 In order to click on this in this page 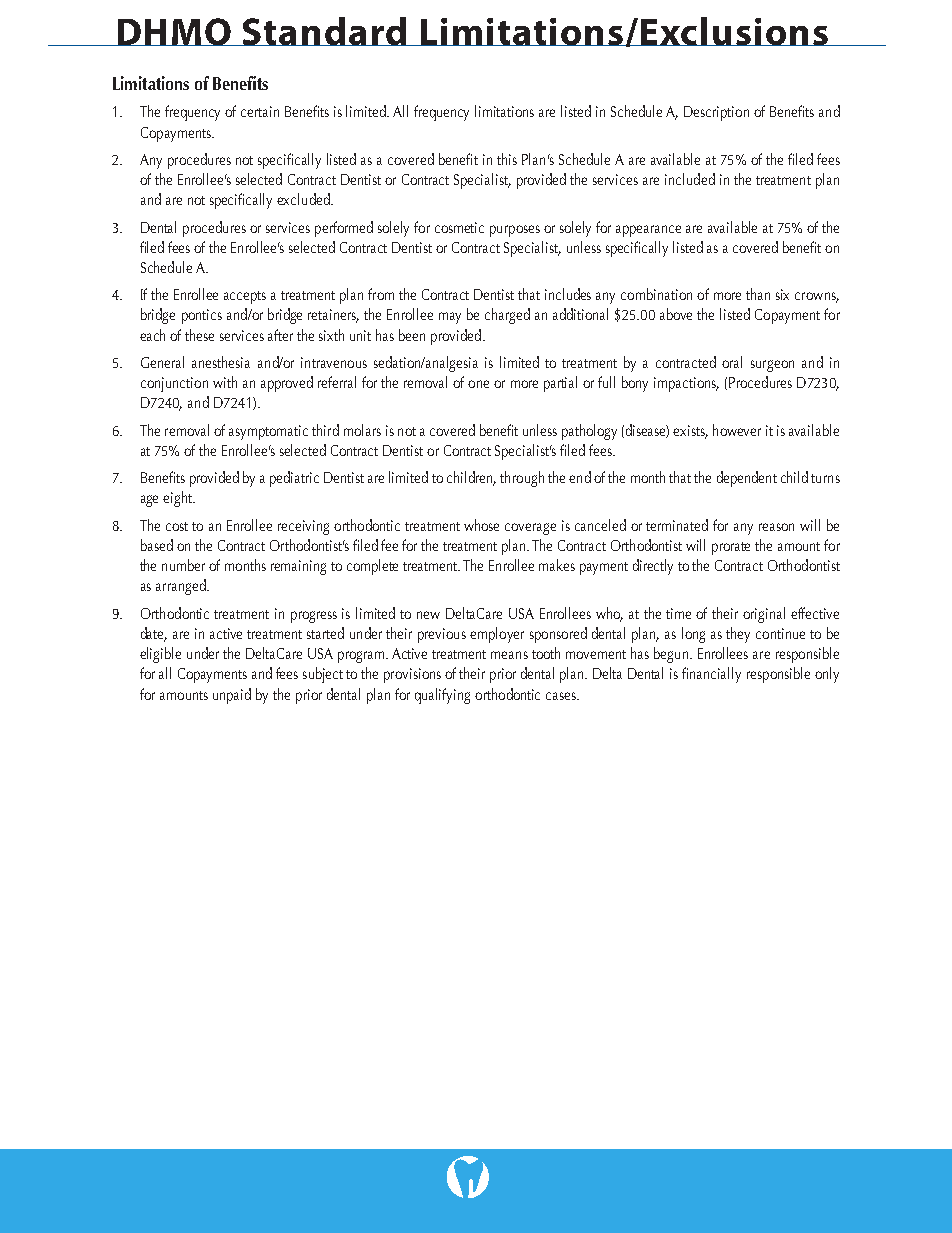, I will do `click(507, 159)`.
